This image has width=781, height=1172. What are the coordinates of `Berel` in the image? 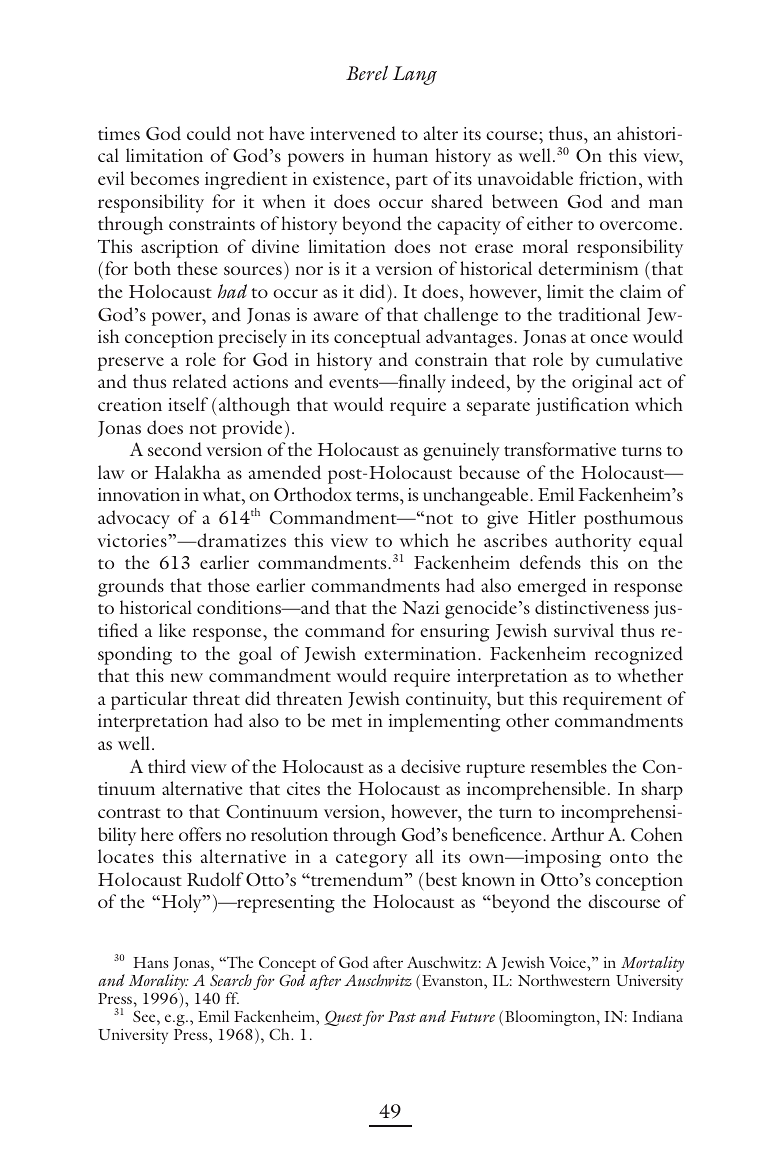 It's located at (367, 72).
